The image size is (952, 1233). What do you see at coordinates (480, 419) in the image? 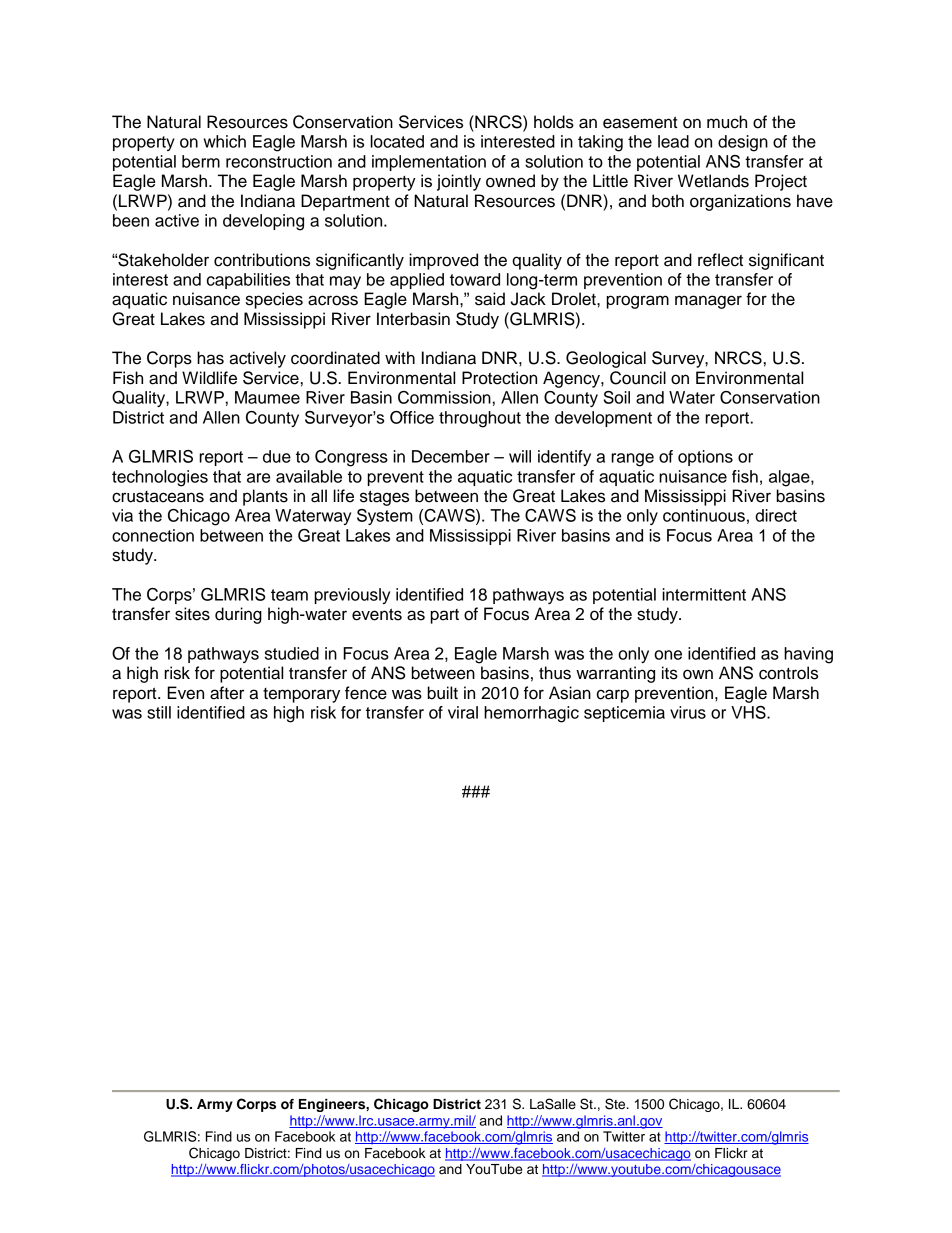
I see `throughout` at bounding box center [480, 419].
